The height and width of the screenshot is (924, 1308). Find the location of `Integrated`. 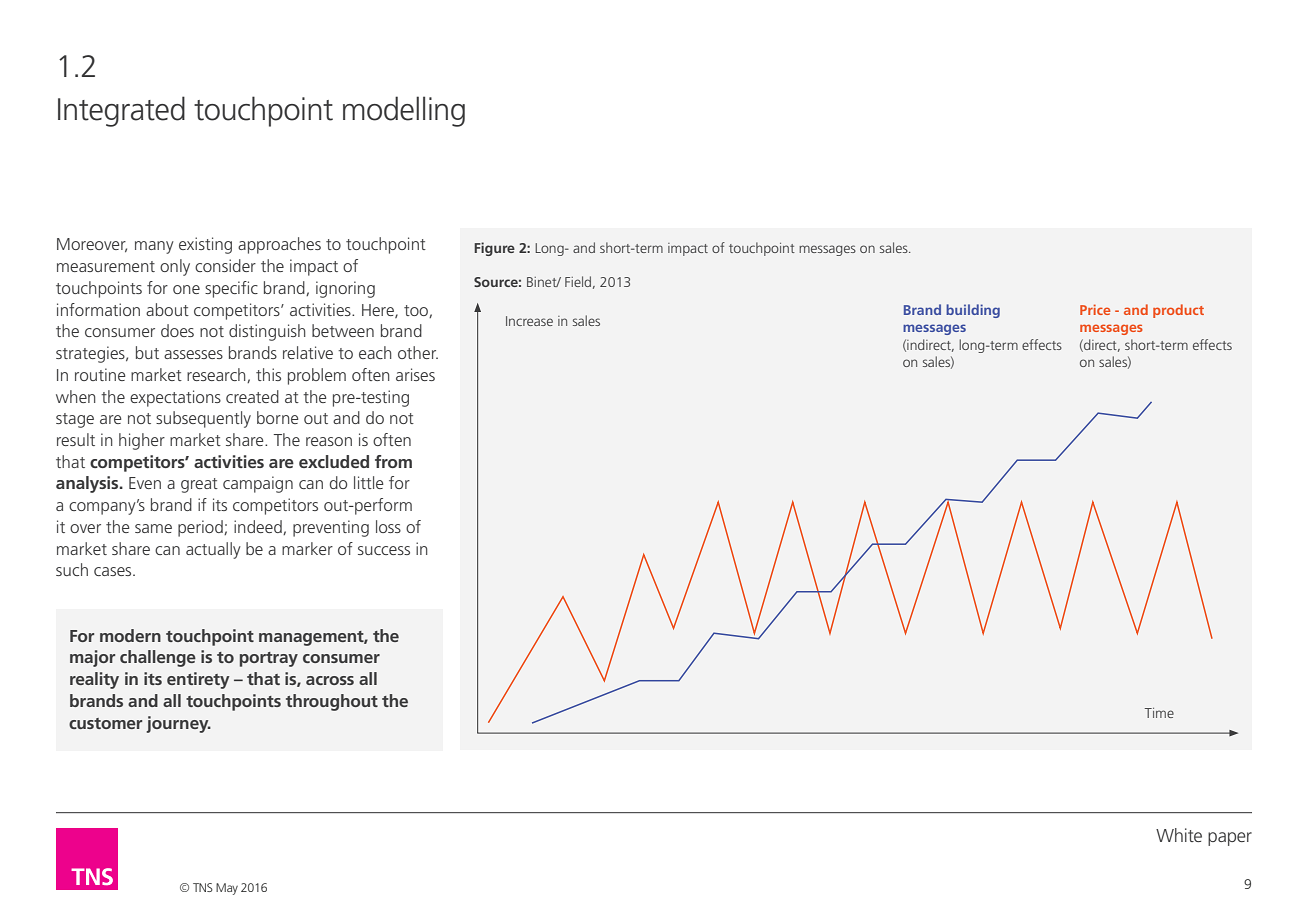

Integrated is located at coordinates (121, 111).
